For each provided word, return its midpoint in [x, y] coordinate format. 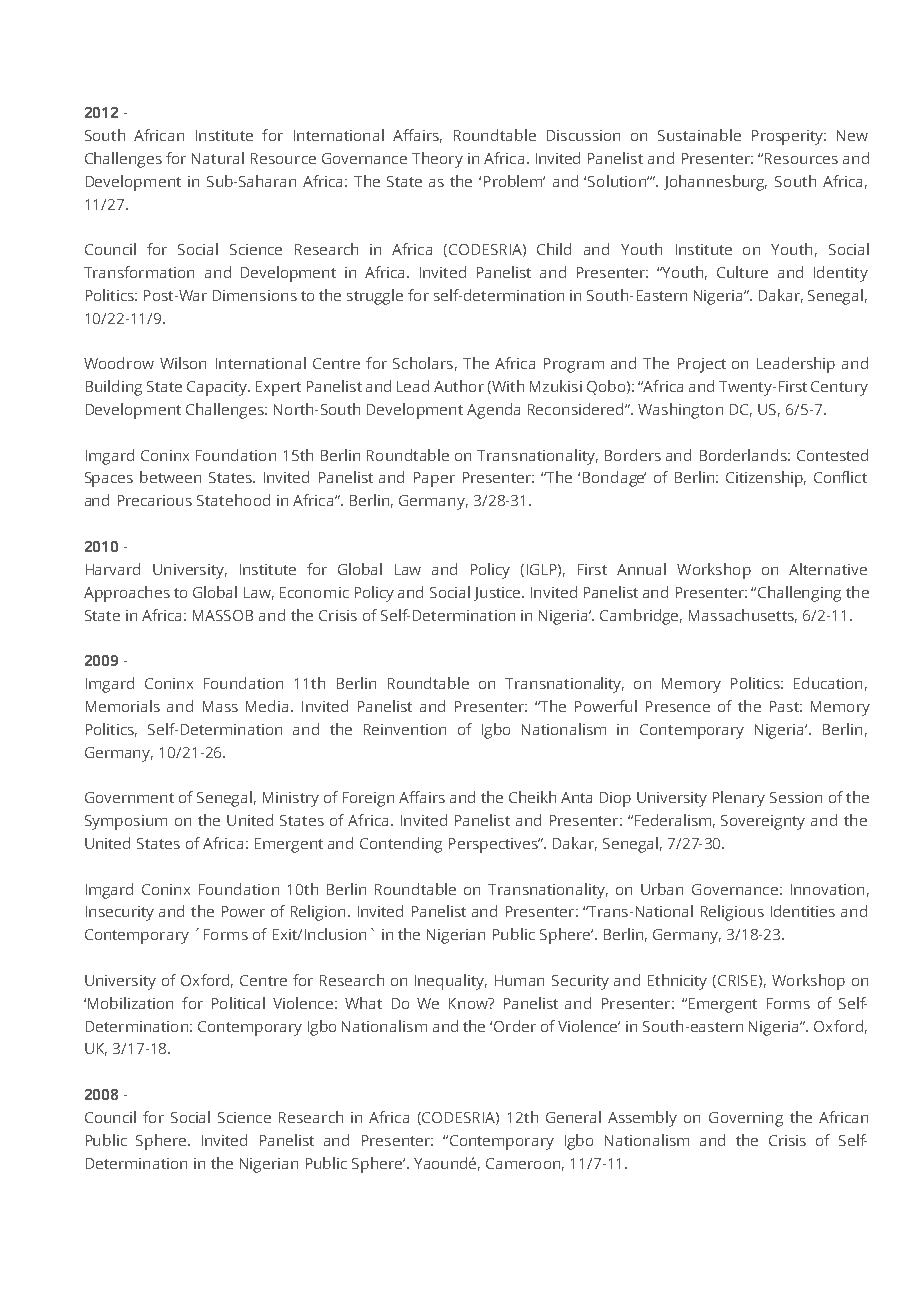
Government [129, 797]
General [573, 1117]
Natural [218, 158]
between [170, 477]
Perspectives [494, 845]
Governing [746, 1119]
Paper [434, 479]
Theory [437, 160]
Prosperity [788, 137]
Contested [832, 455]
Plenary [739, 799]
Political [238, 1003]
